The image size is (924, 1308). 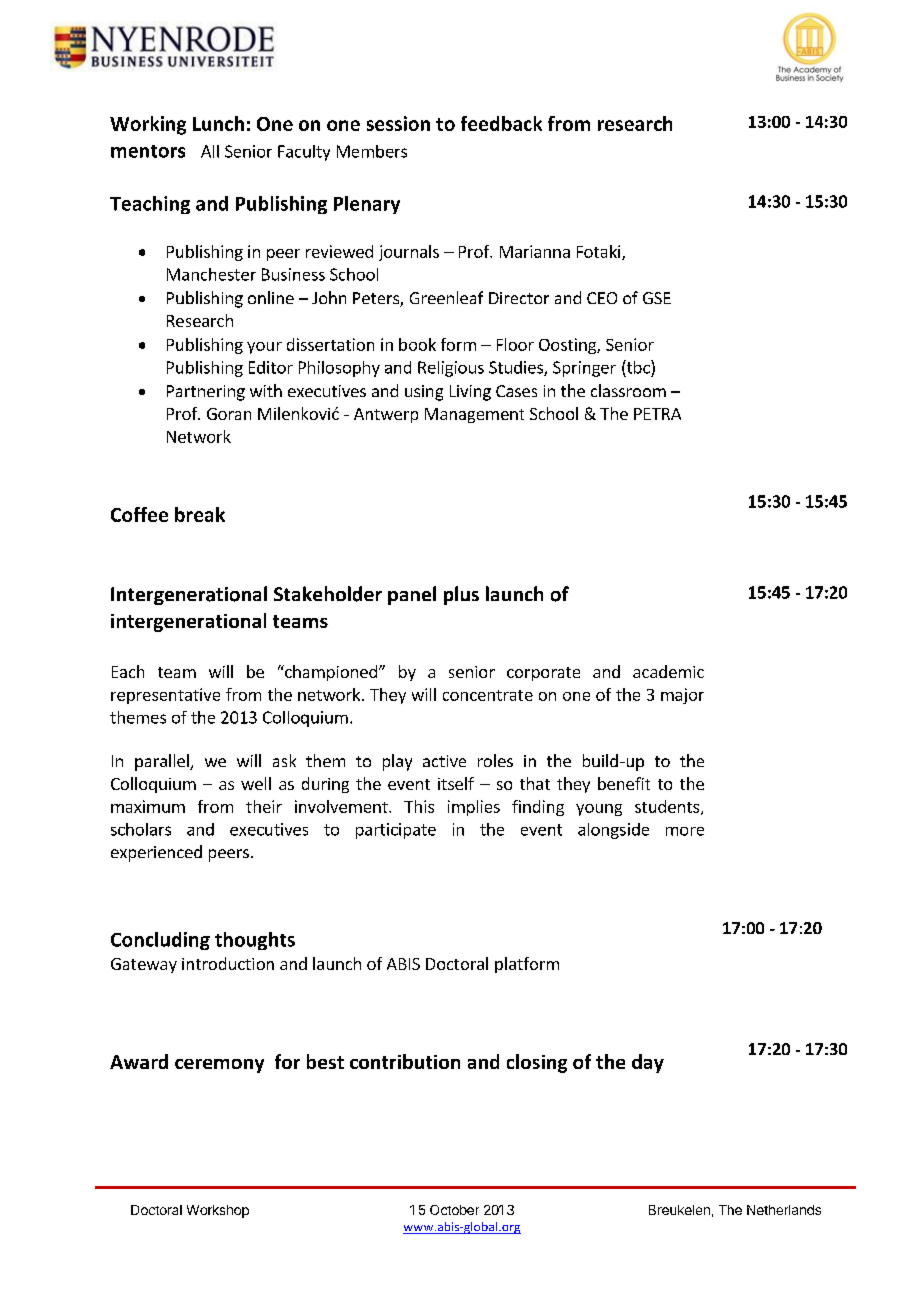 I want to click on more, so click(x=685, y=831).
